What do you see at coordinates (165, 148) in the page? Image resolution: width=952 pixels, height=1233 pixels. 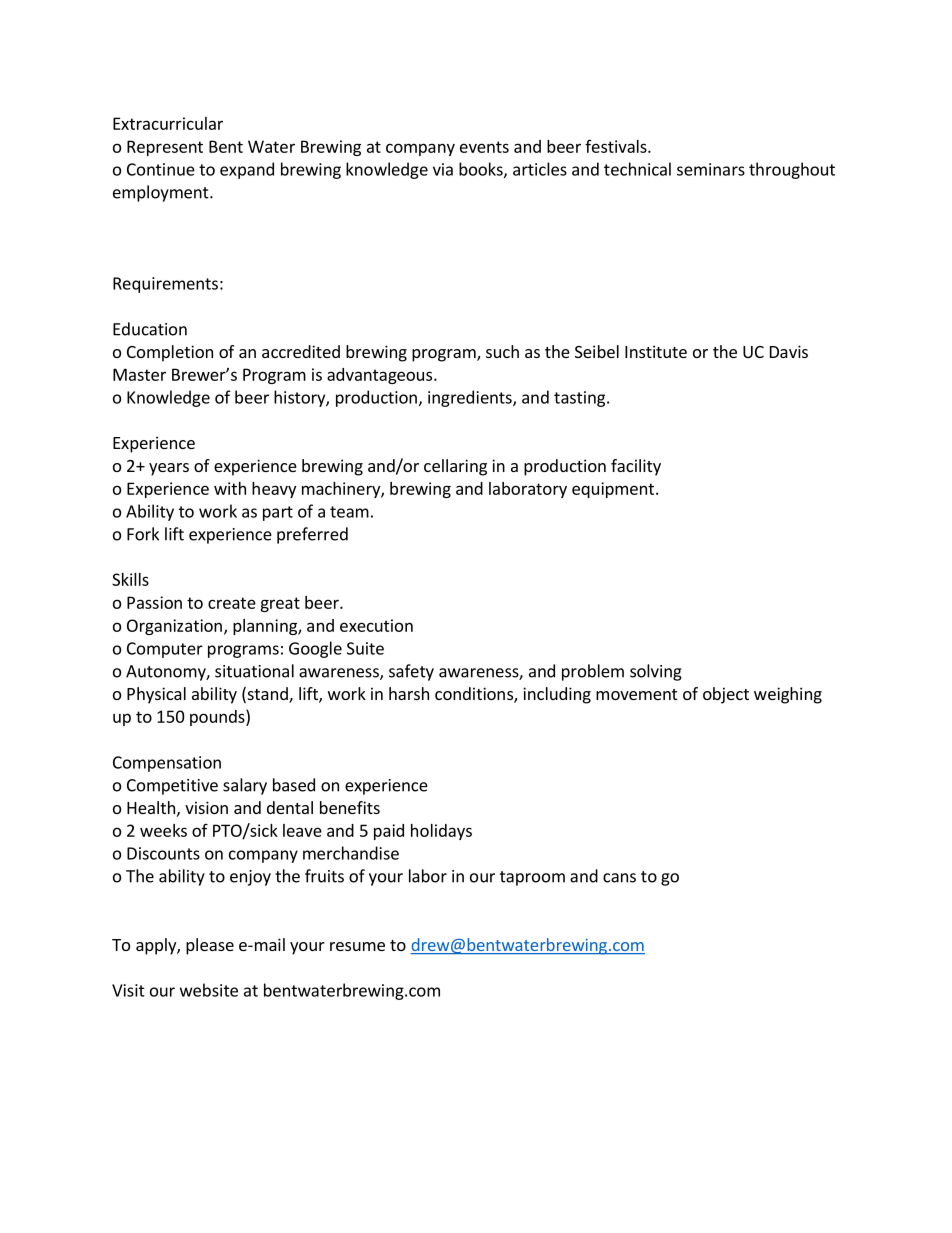 I see `Represent` at bounding box center [165, 148].
